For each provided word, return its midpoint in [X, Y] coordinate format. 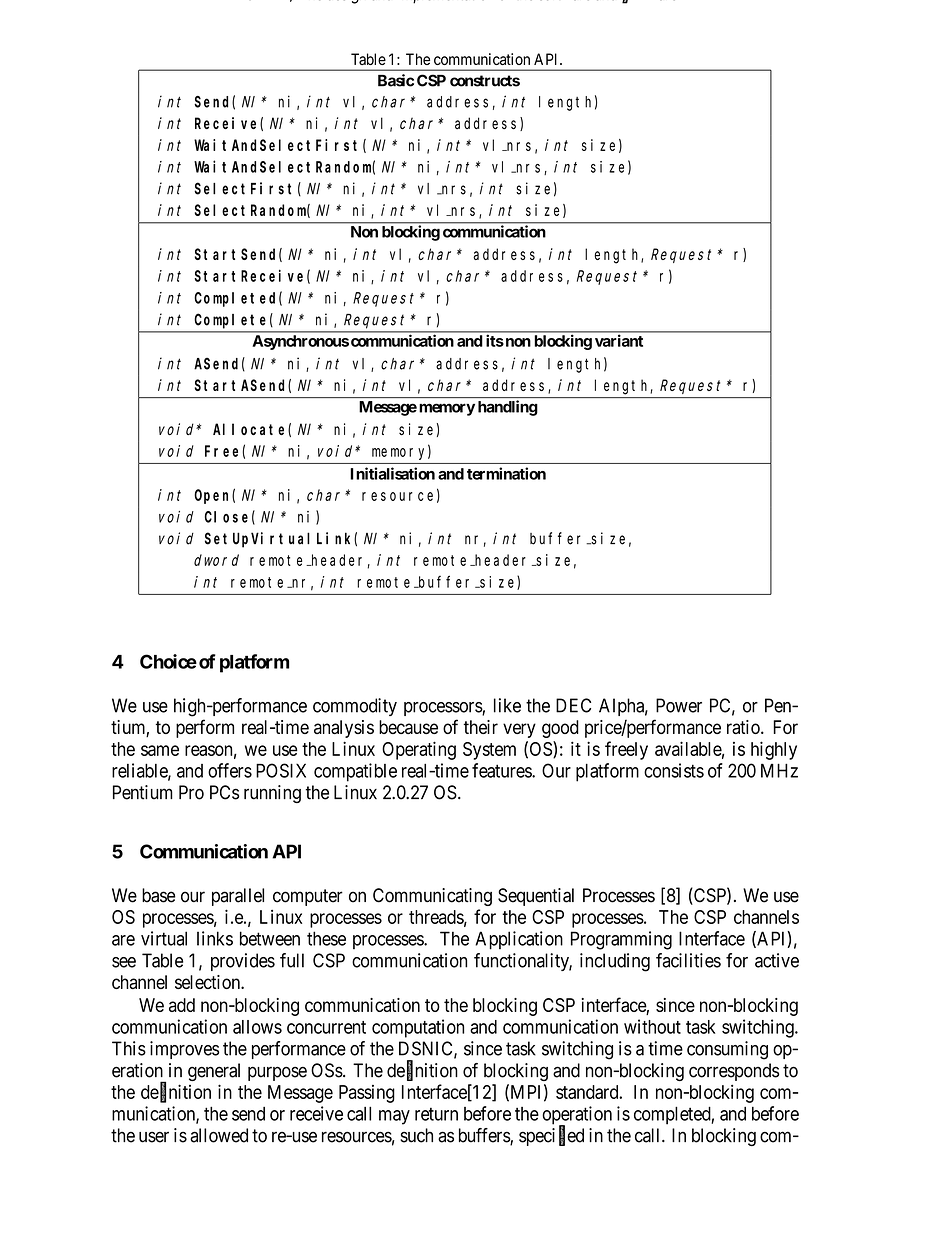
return [436, 1114]
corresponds [734, 1072]
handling [507, 408]
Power [679, 705]
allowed [219, 1135]
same [160, 750]
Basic [396, 80]
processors [443, 709]
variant [619, 341]
